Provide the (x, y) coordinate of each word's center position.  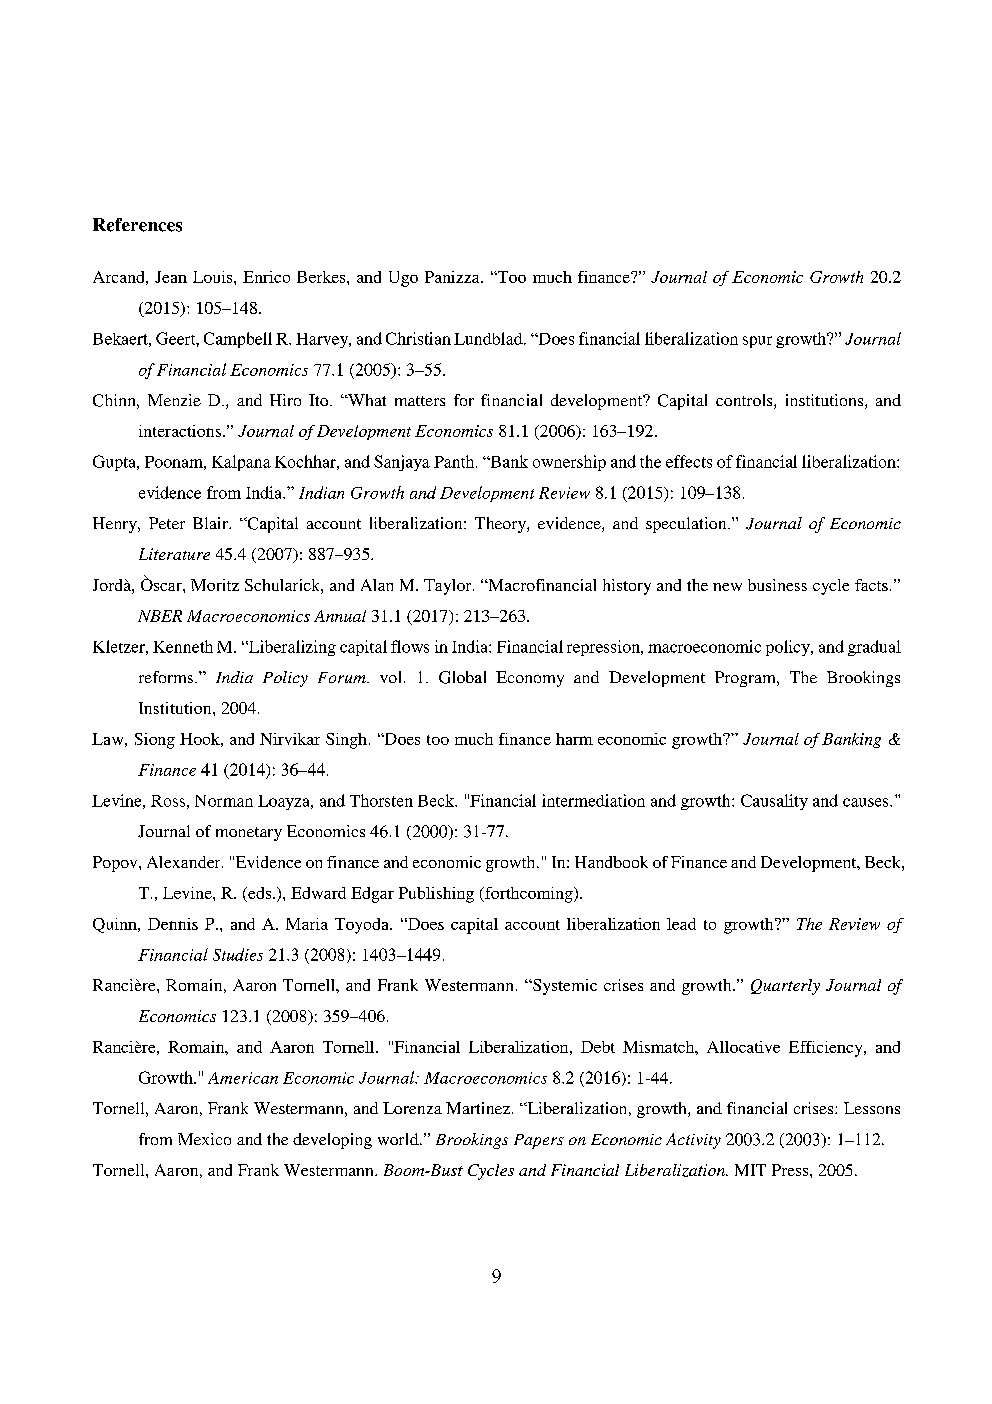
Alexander (185, 862)
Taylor (449, 587)
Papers (539, 1141)
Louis (214, 277)
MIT (750, 1170)
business (777, 585)
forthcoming (529, 895)
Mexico (204, 1139)
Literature (174, 554)
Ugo (403, 279)
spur (757, 342)
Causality (774, 802)
